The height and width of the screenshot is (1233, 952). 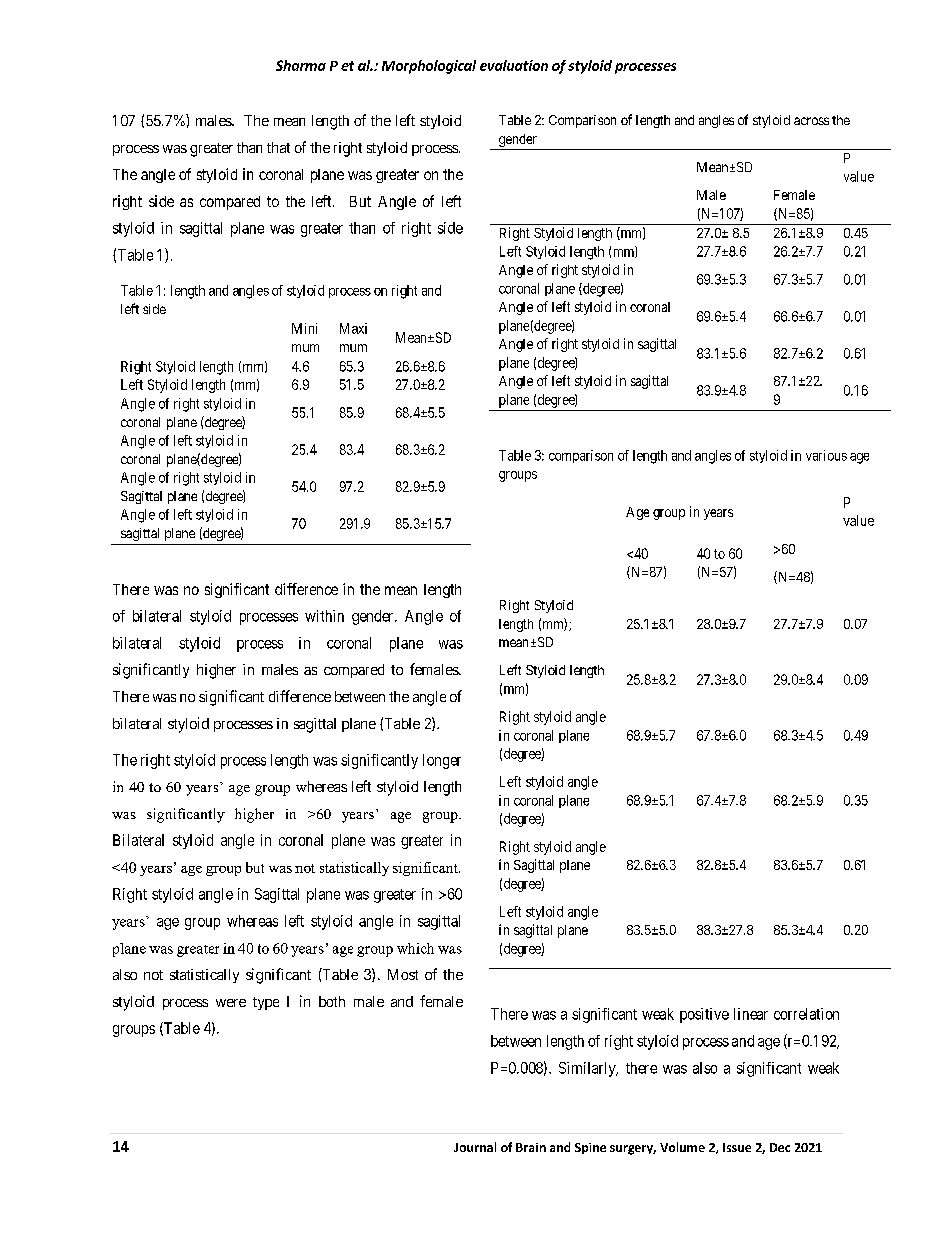 I want to click on Sharma, so click(x=301, y=65).
